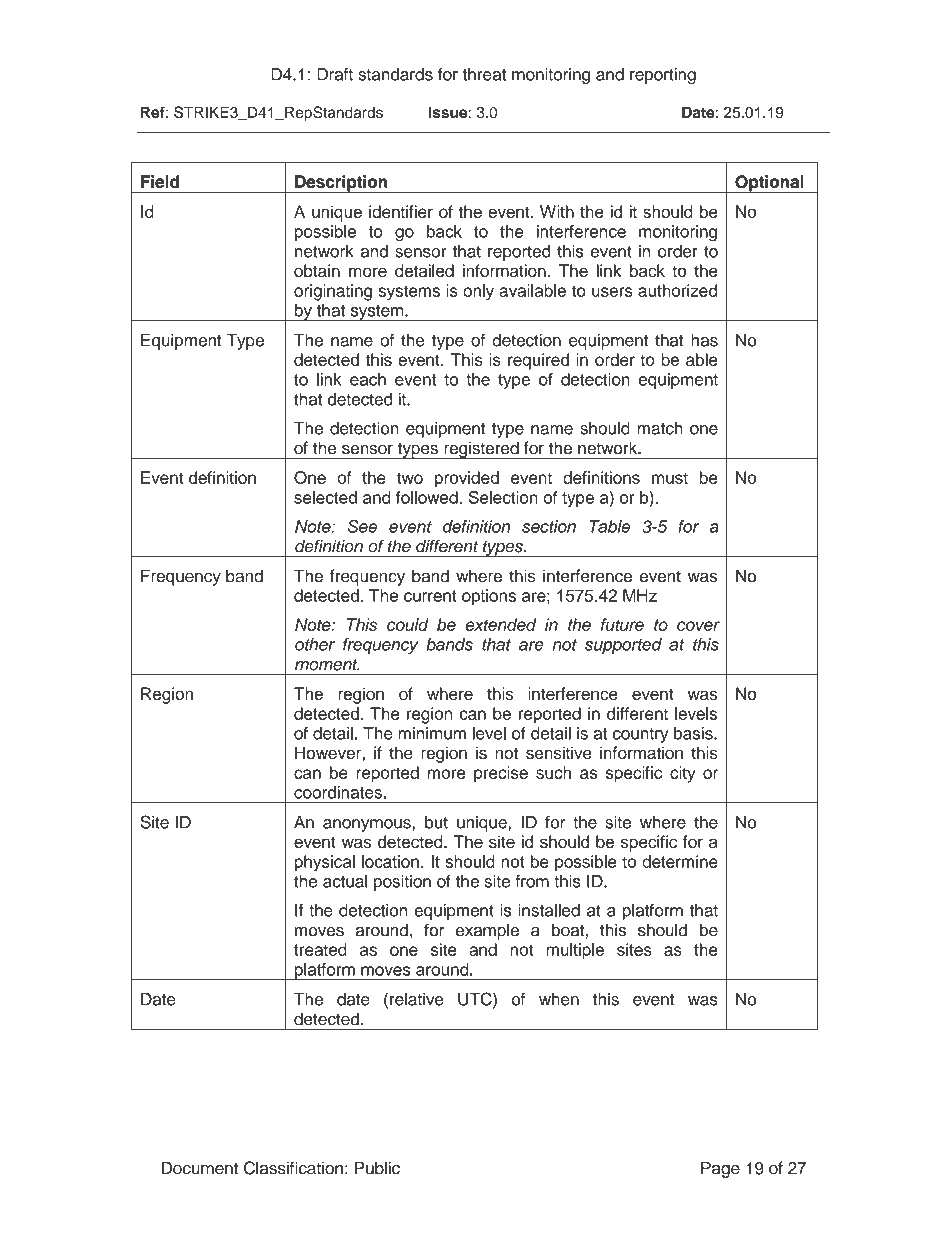 Image resolution: width=952 pixels, height=1233 pixels. Describe the element at coordinates (683, 774) in the document. I see `city` at that location.
